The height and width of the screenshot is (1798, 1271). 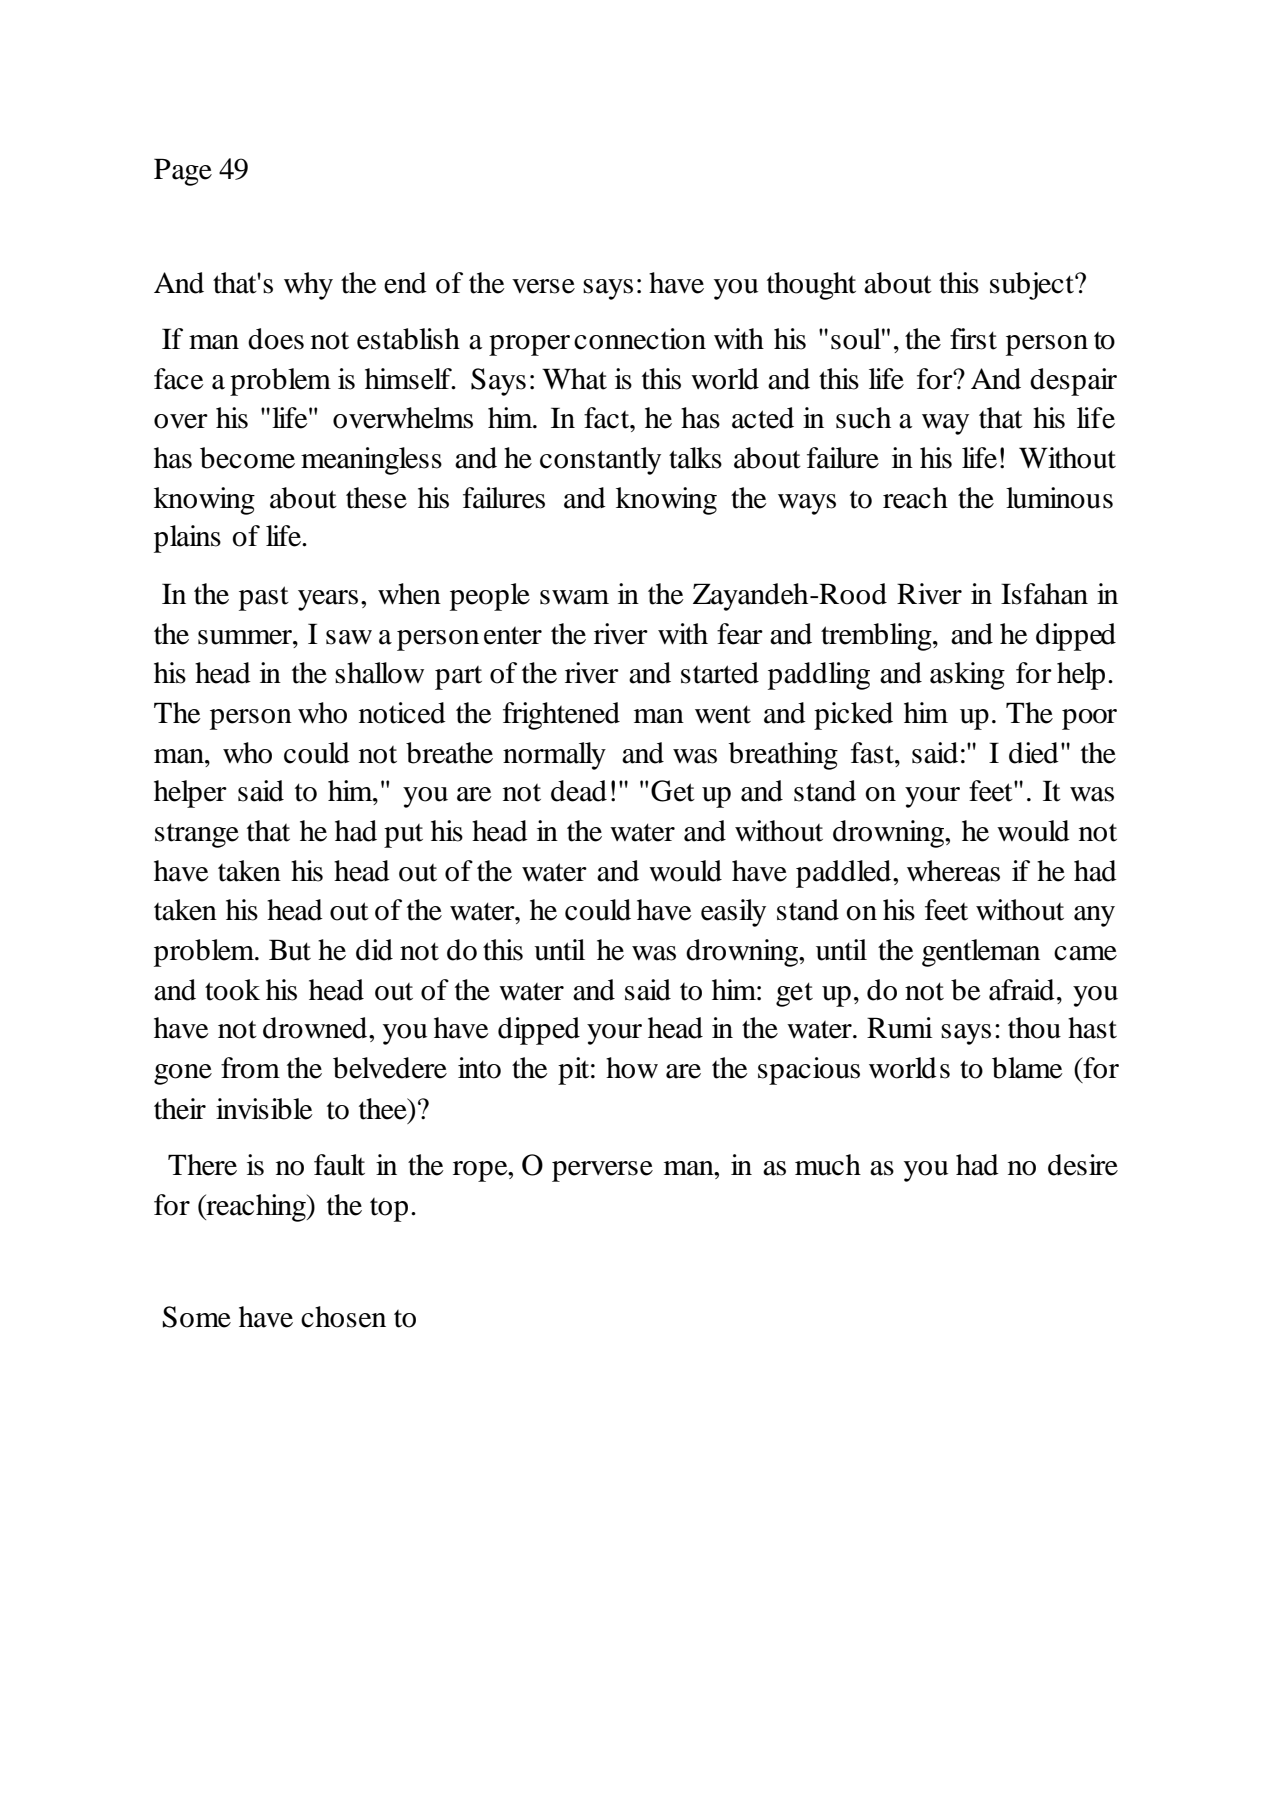 What do you see at coordinates (343, 1317) in the screenshot?
I see `chosen` at bounding box center [343, 1317].
